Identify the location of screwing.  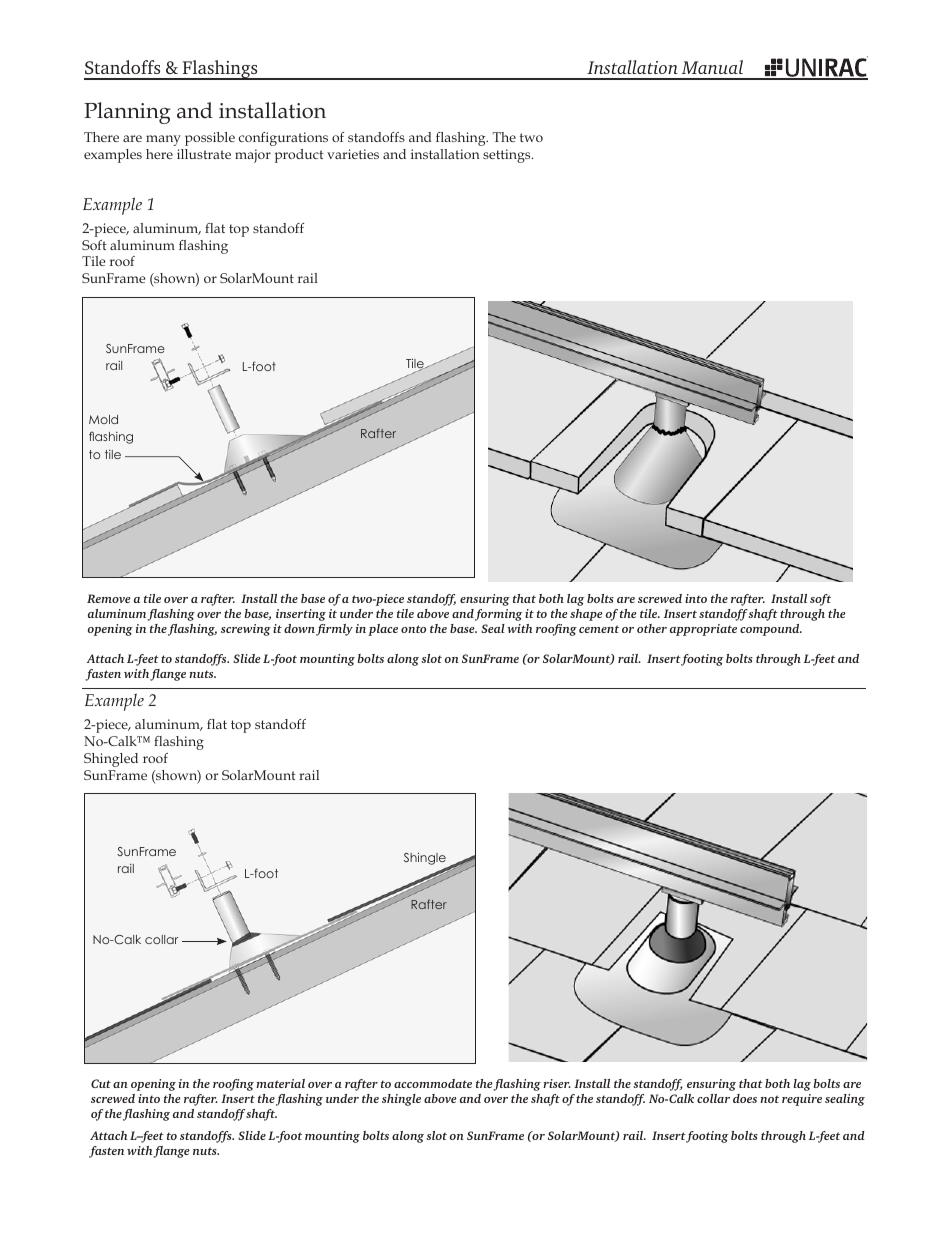
(246, 630).
